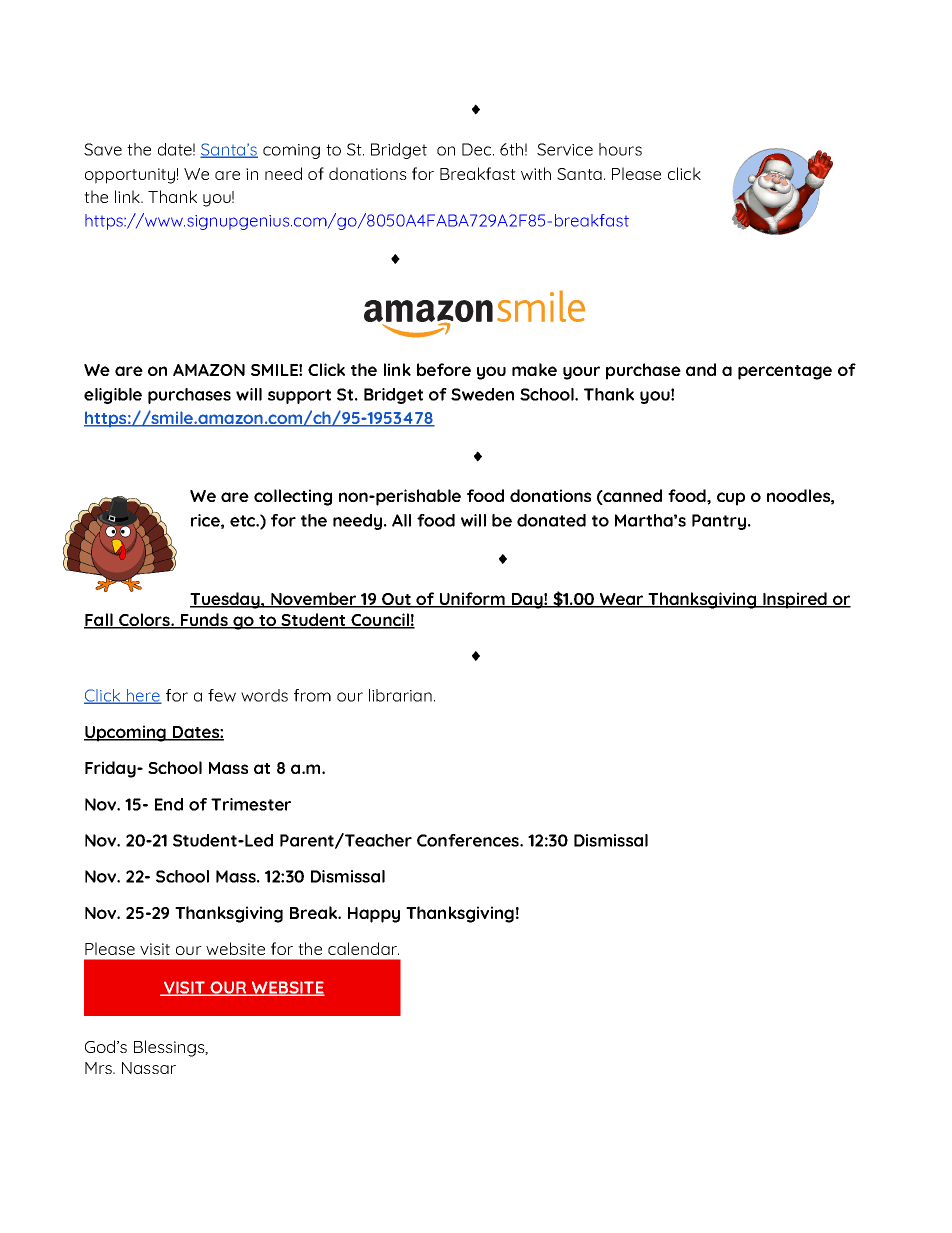 The image size is (952, 1233). What do you see at coordinates (482, 394) in the page?
I see `Sweden` at bounding box center [482, 394].
